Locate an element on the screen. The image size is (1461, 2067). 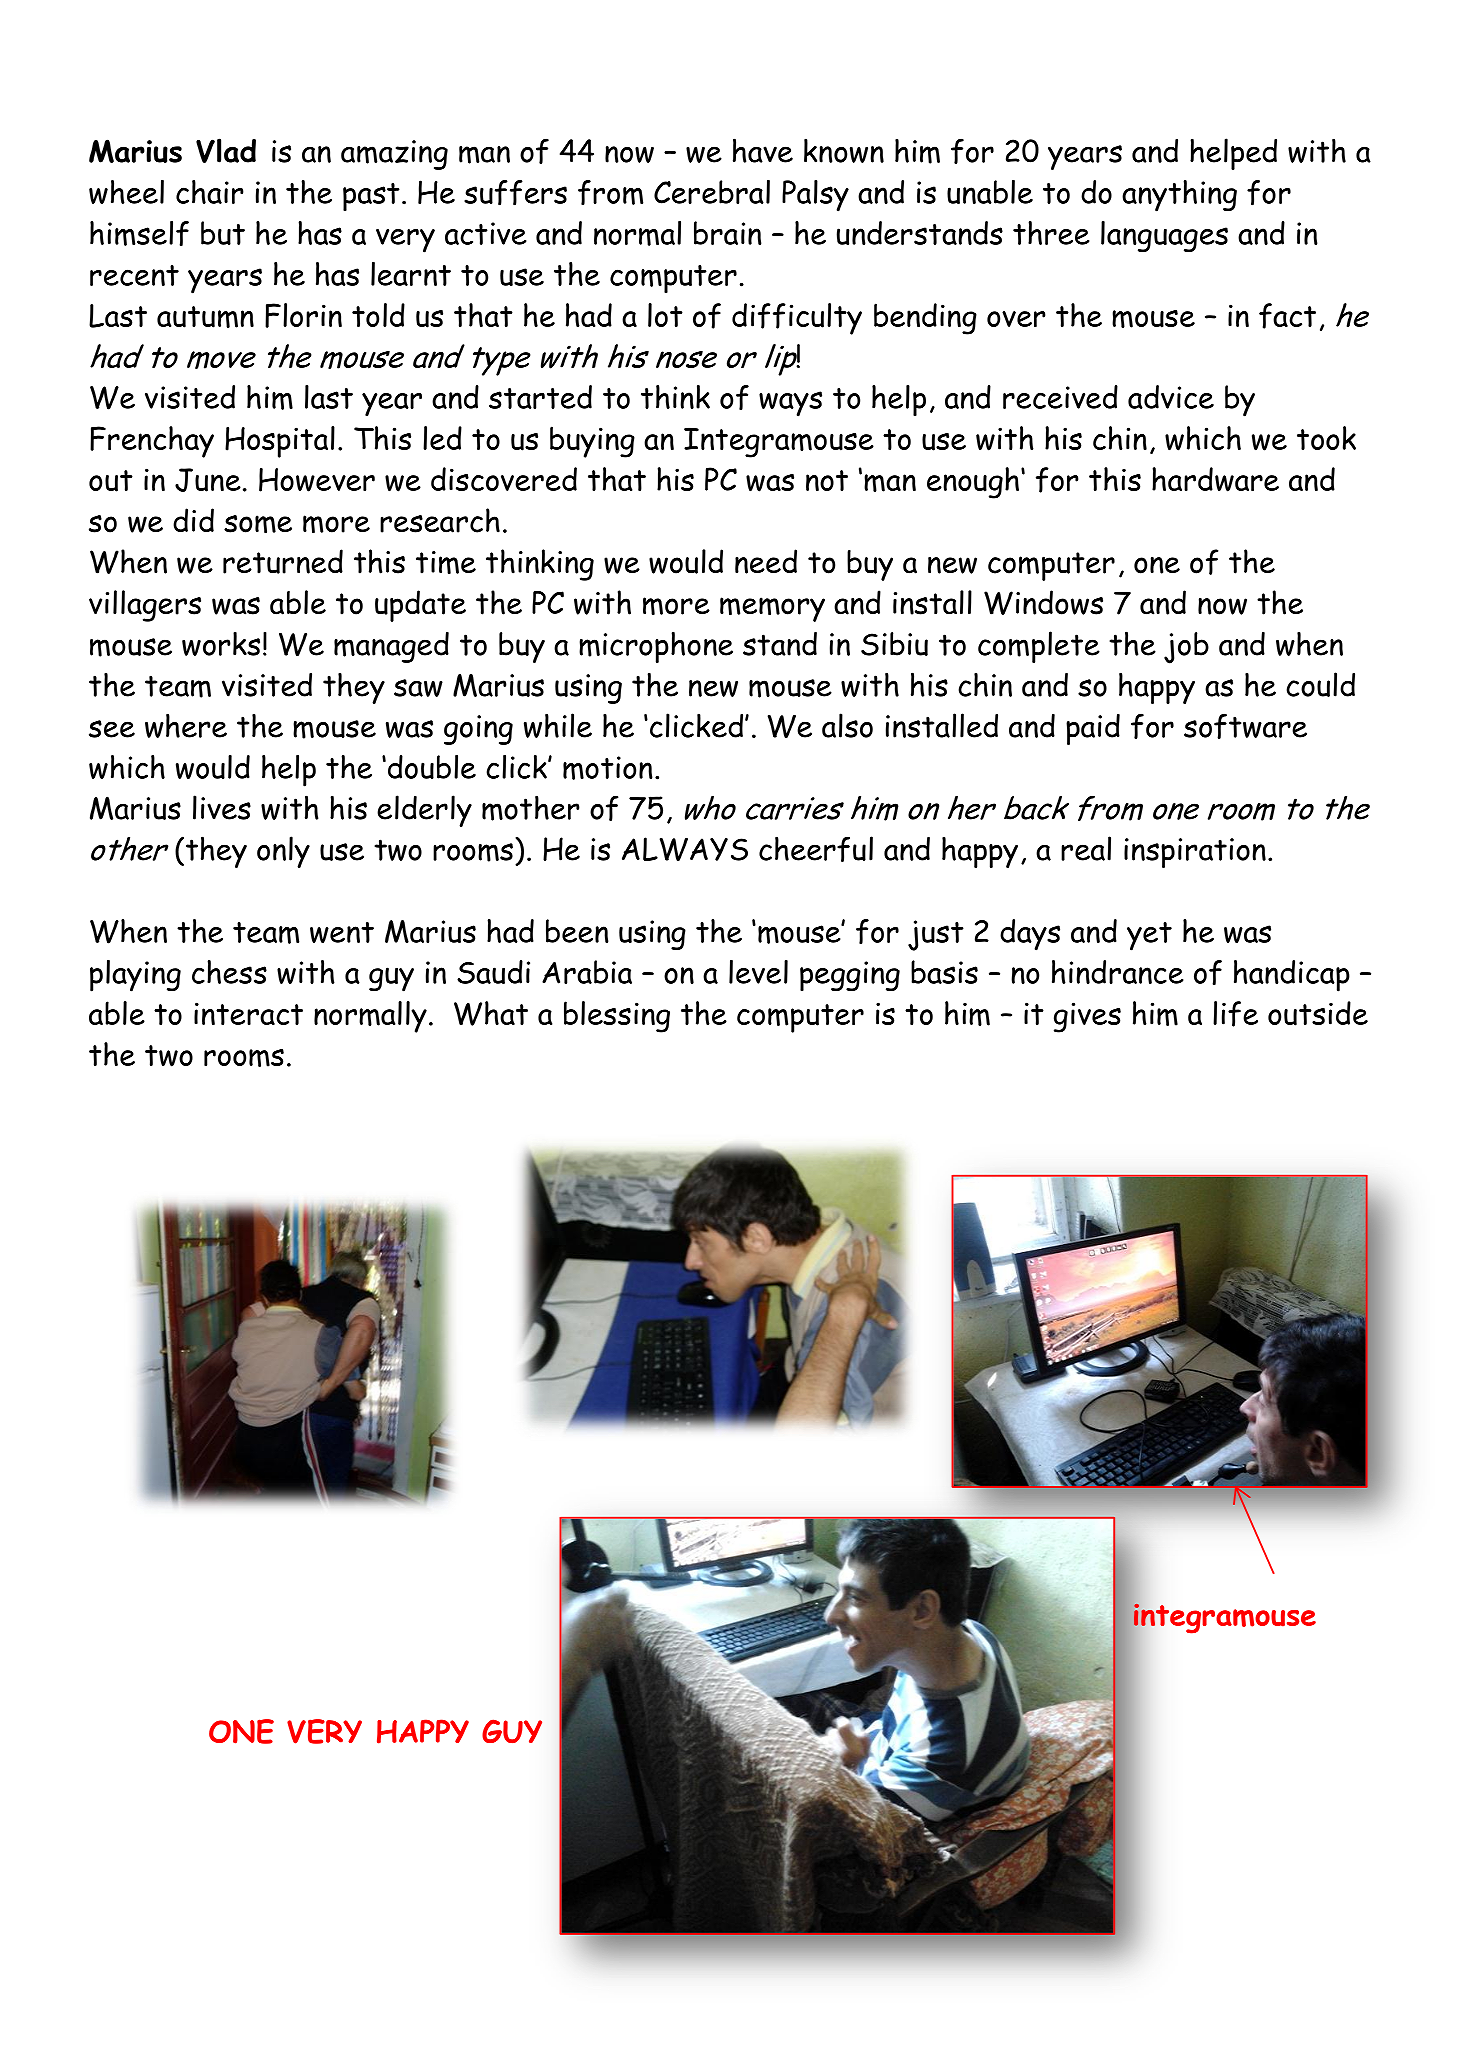
Windows is located at coordinates (1043, 602).
